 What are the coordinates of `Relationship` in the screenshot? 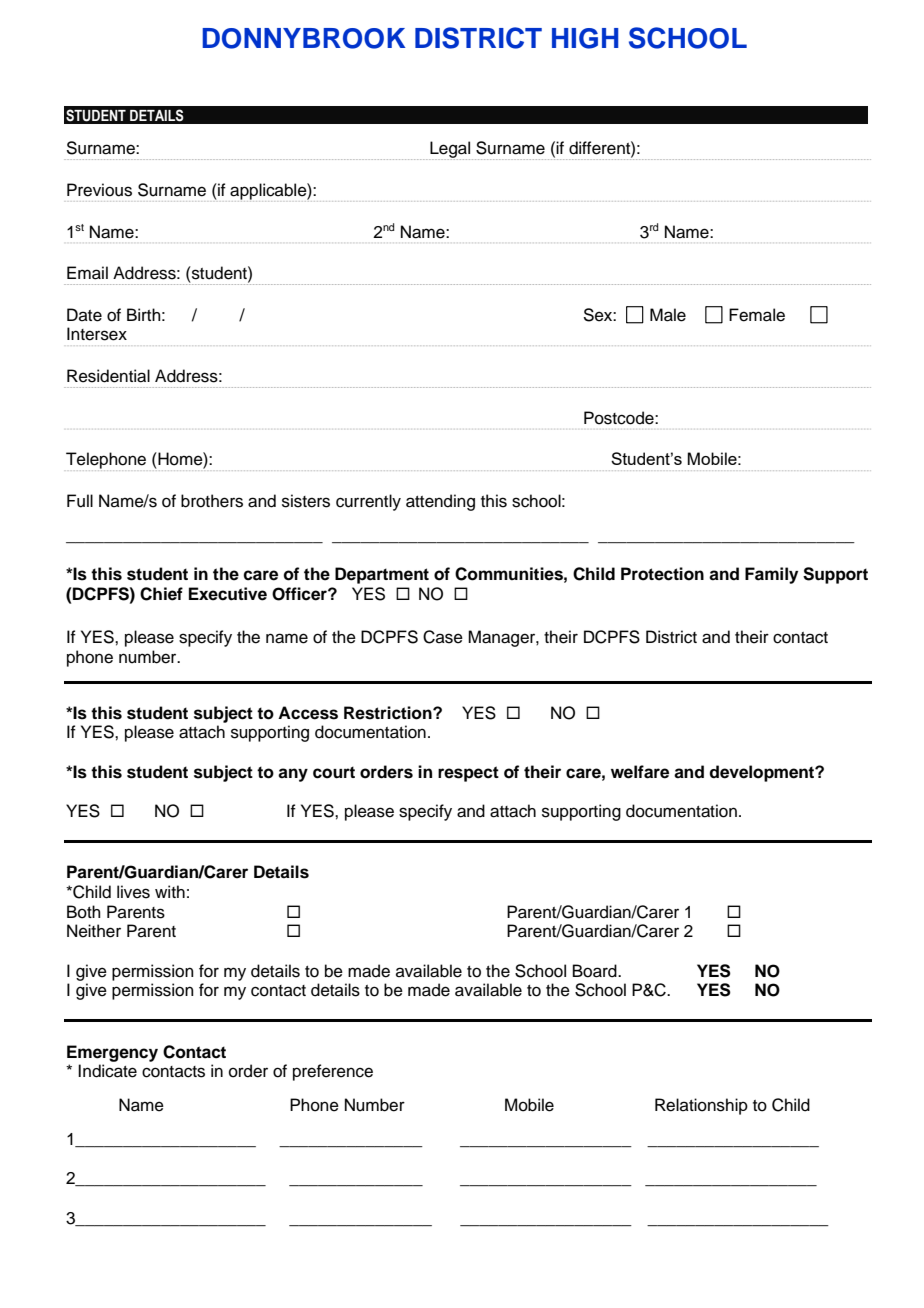 It's located at (701, 1106).
